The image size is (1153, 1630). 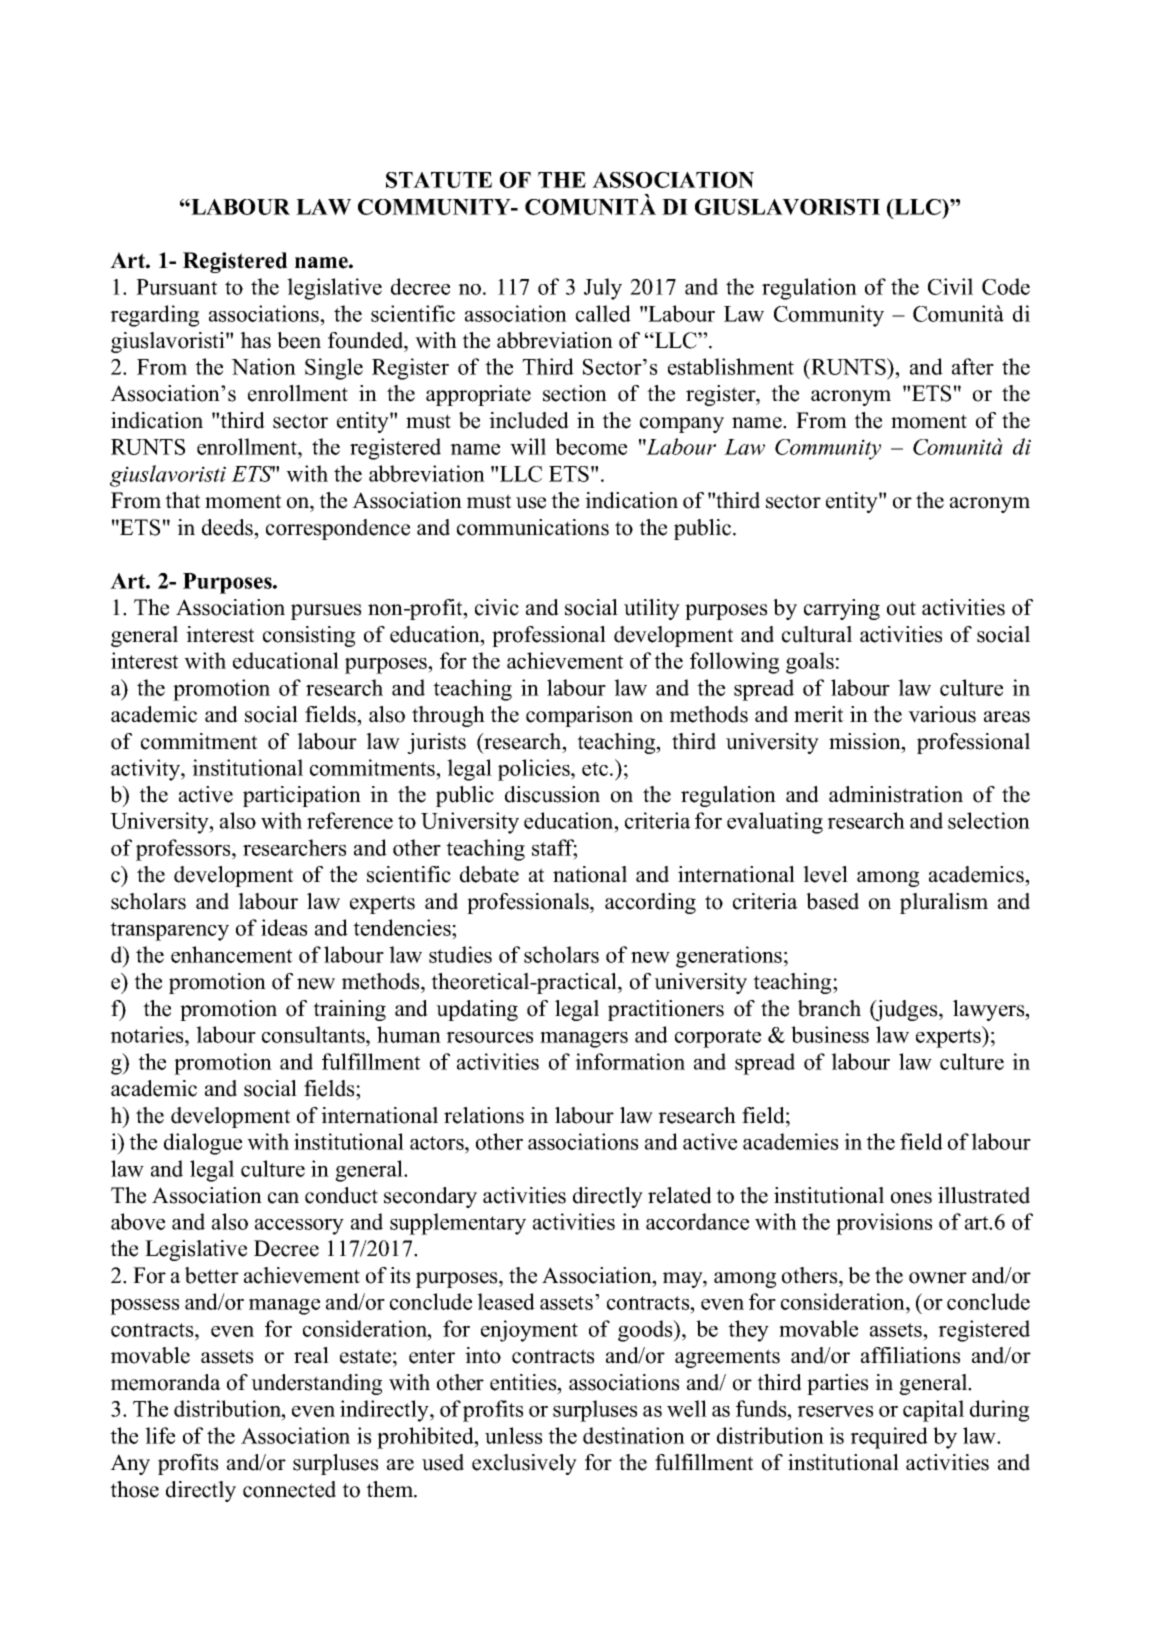 I want to click on Civil, so click(x=950, y=286).
